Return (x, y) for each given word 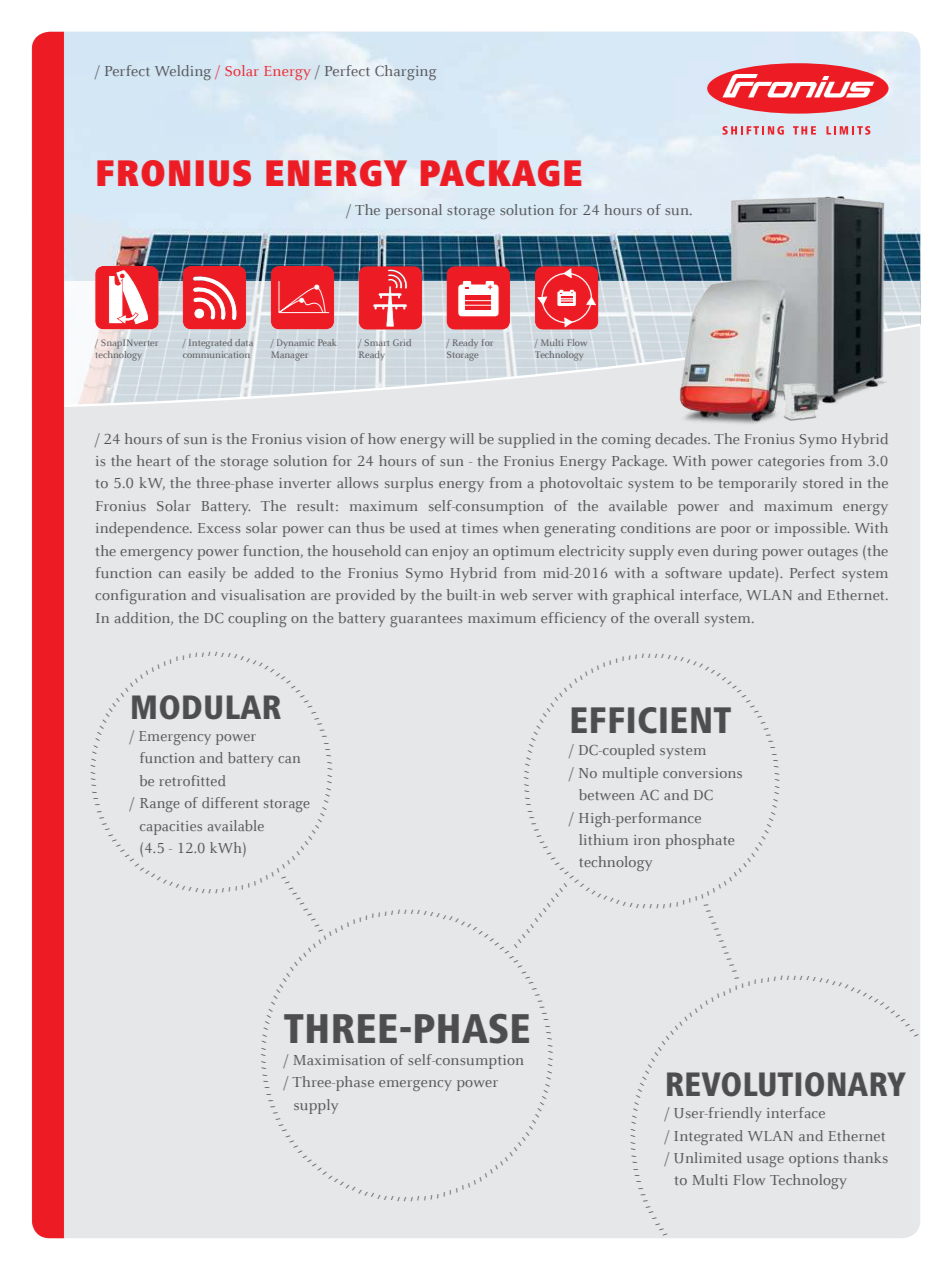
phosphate (700, 841)
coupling (257, 619)
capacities (171, 828)
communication (216, 354)
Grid (402, 342)
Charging (405, 72)
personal (414, 211)
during (735, 552)
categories (791, 463)
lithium (603, 839)
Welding (183, 72)
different (230, 802)
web (513, 594)
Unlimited (708, 1157)
